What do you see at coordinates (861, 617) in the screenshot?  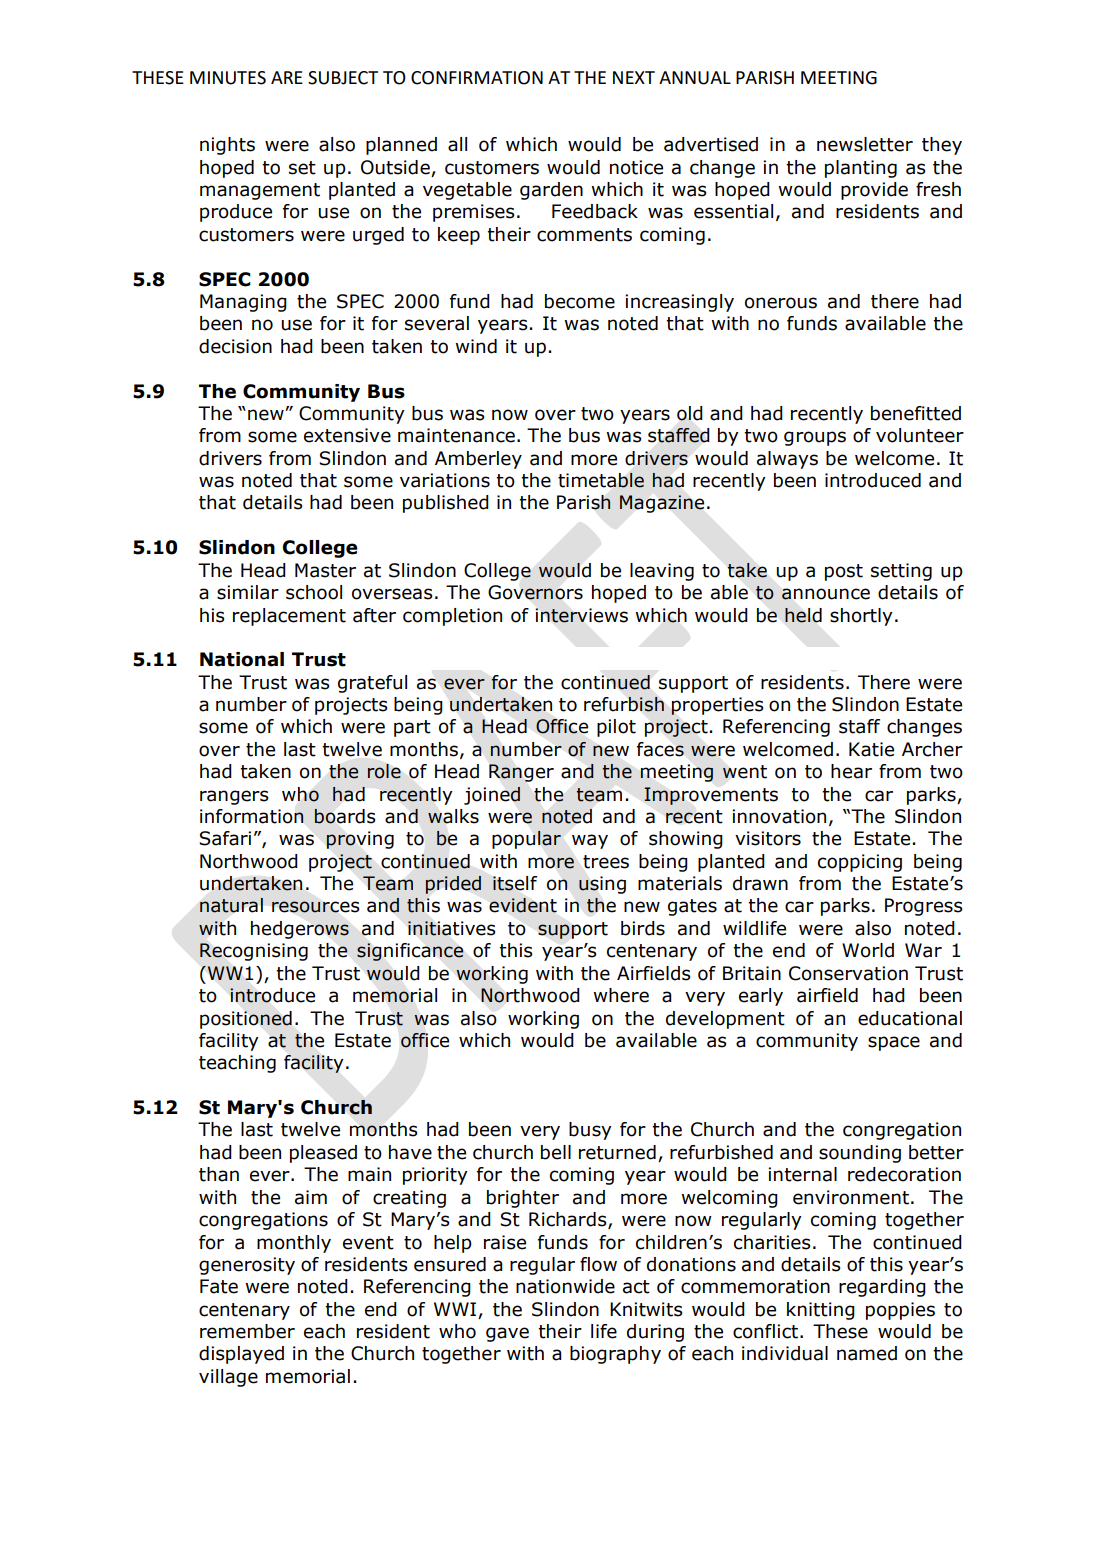 I see `shortly` at bounding box center [861, 617].
